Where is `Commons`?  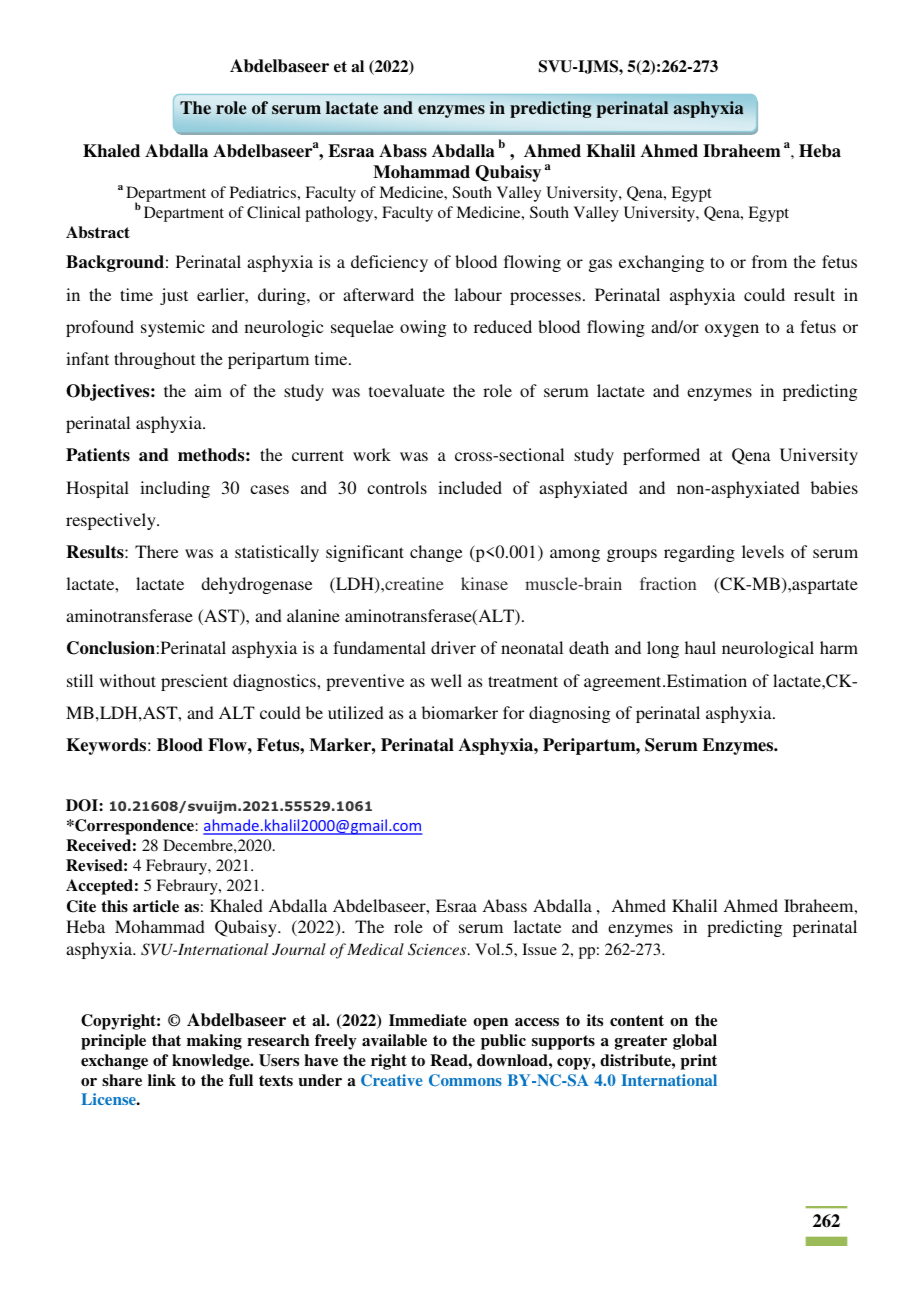
Commons is located at coordinates (465, 1080).
